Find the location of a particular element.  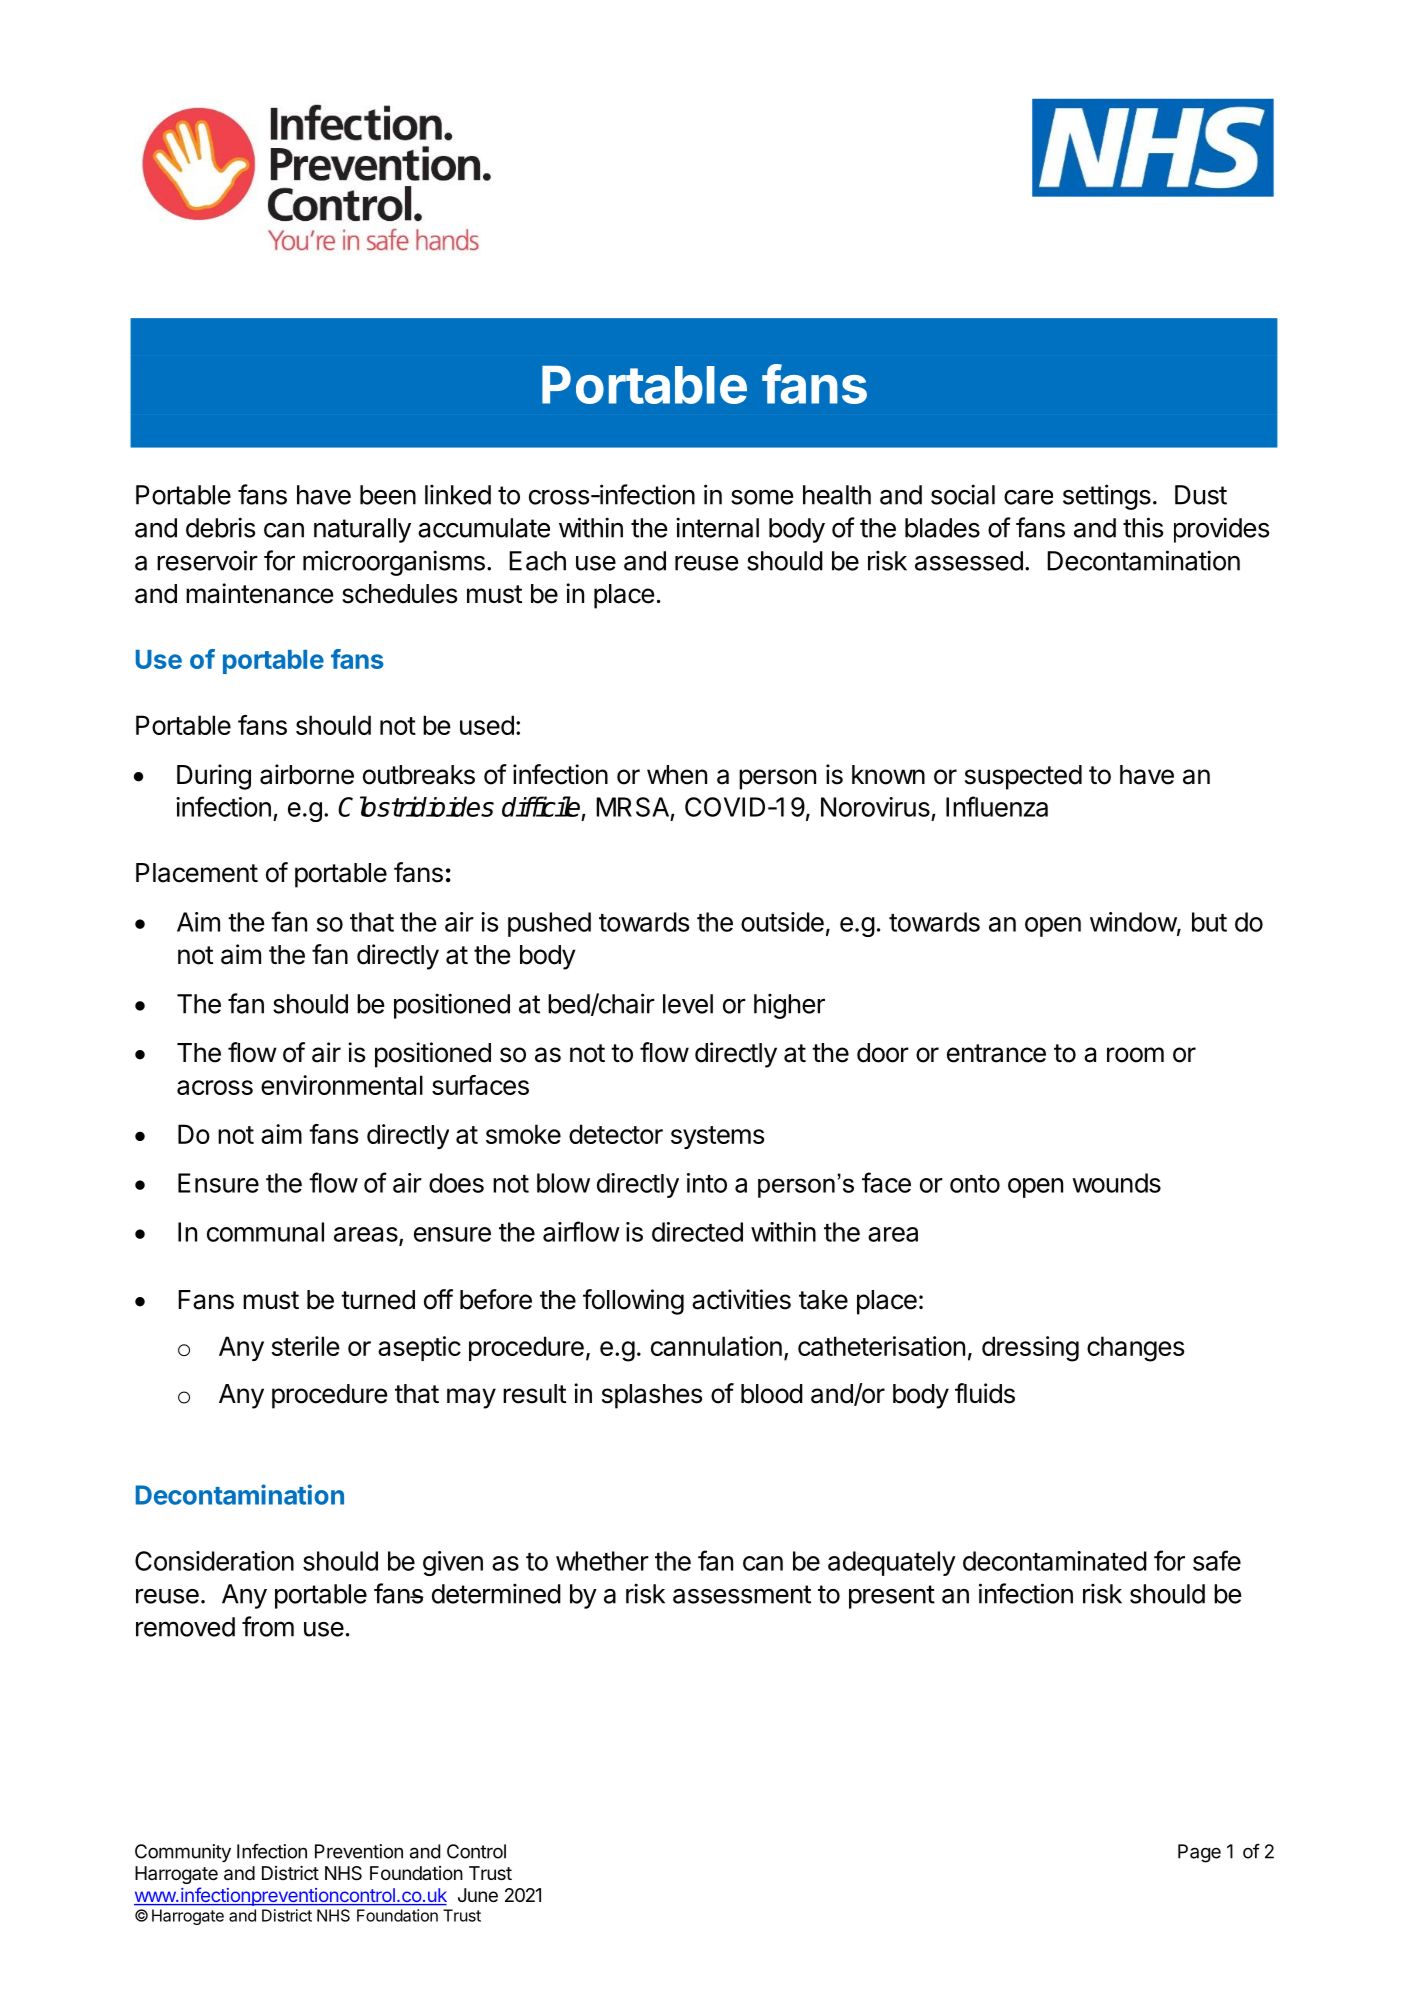

June is located at coordinates (478, 1895).
